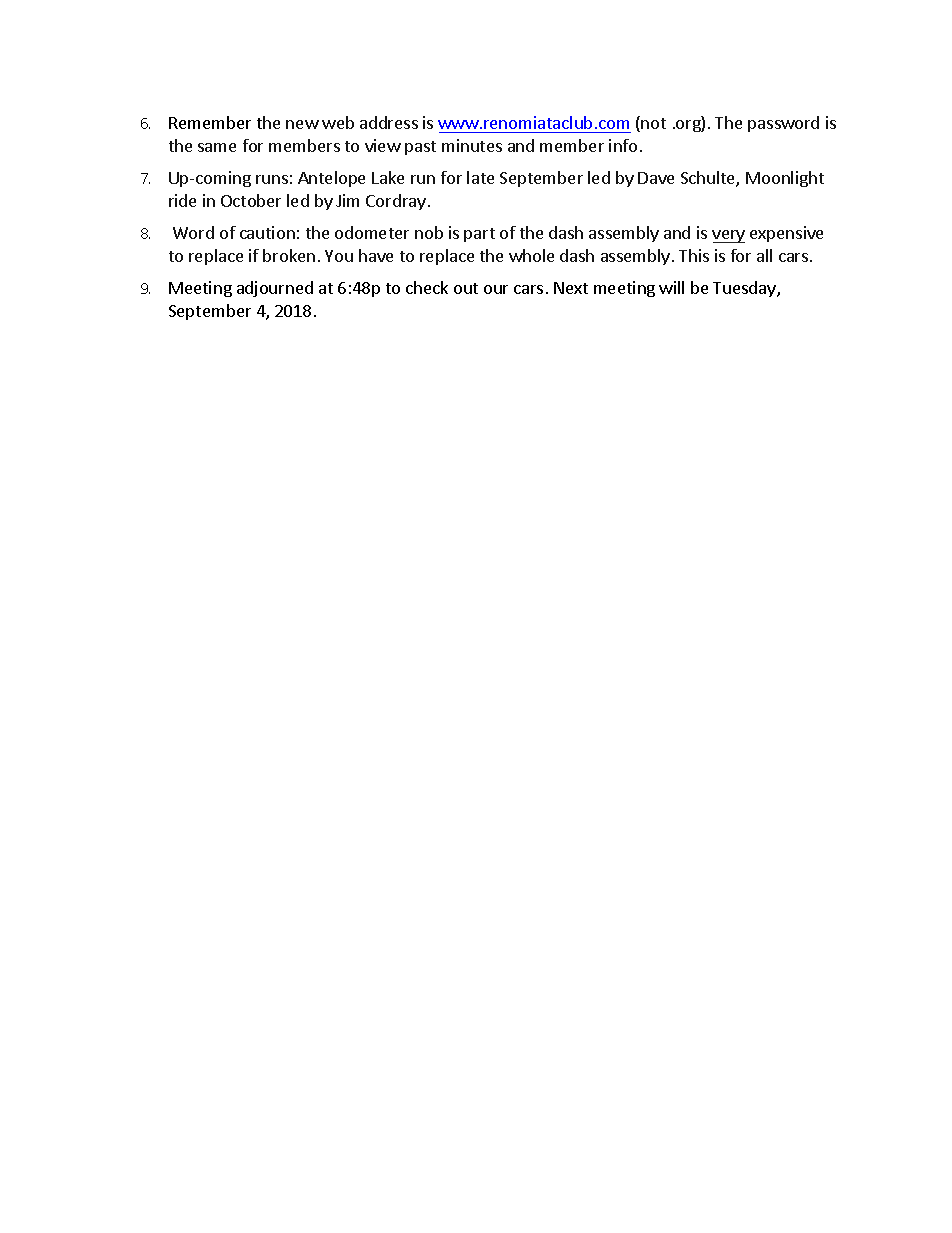  Describe the element at coordinates (653, 123) in the screenshot. I see `not` at that location.
